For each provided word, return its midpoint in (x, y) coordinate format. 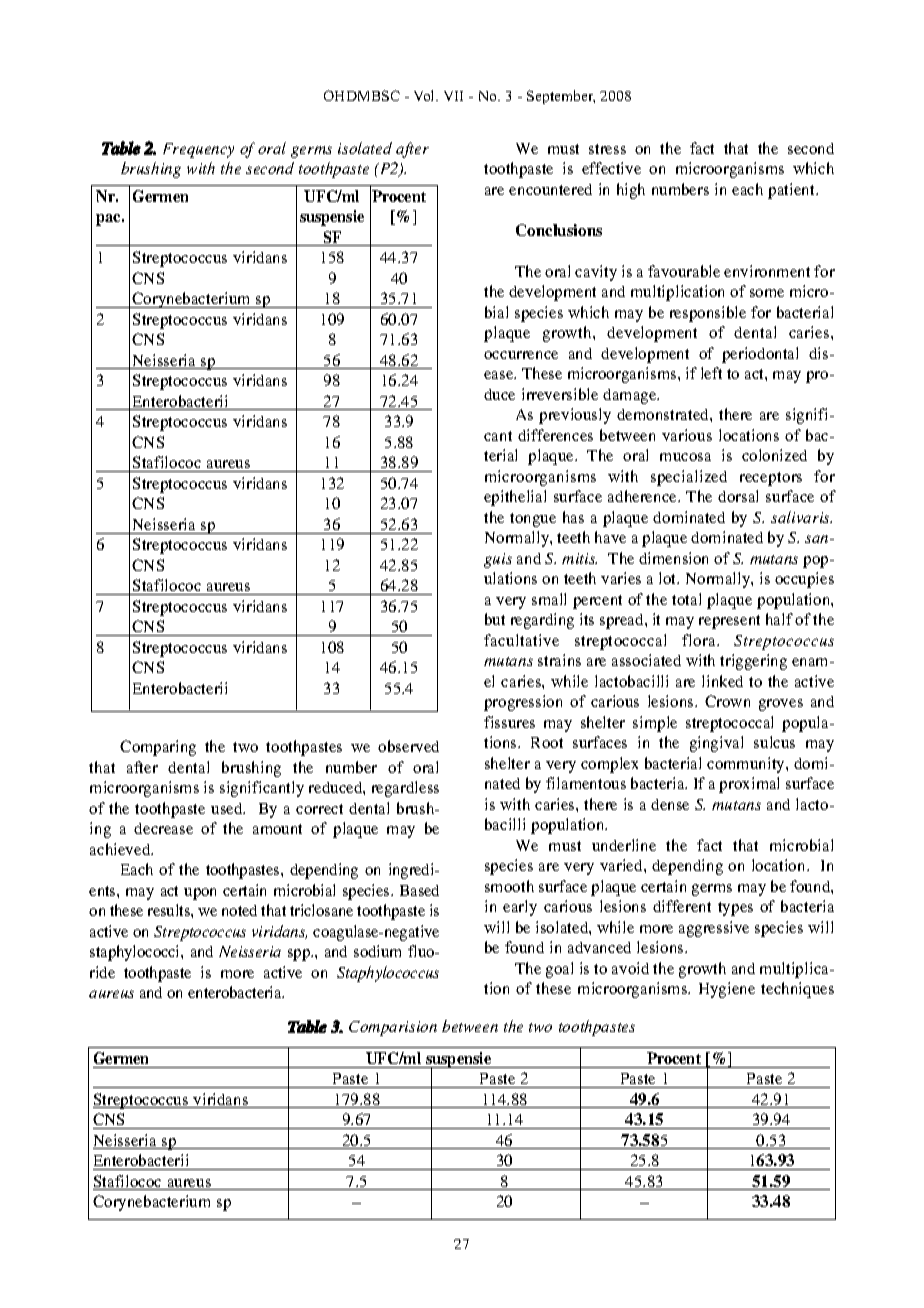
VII (453, 96)
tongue (533, 520)
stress (607, 149)
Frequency (198, 150)
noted (239, 910)
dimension (673, 558)
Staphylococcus (388, 974)
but (495, 619)
